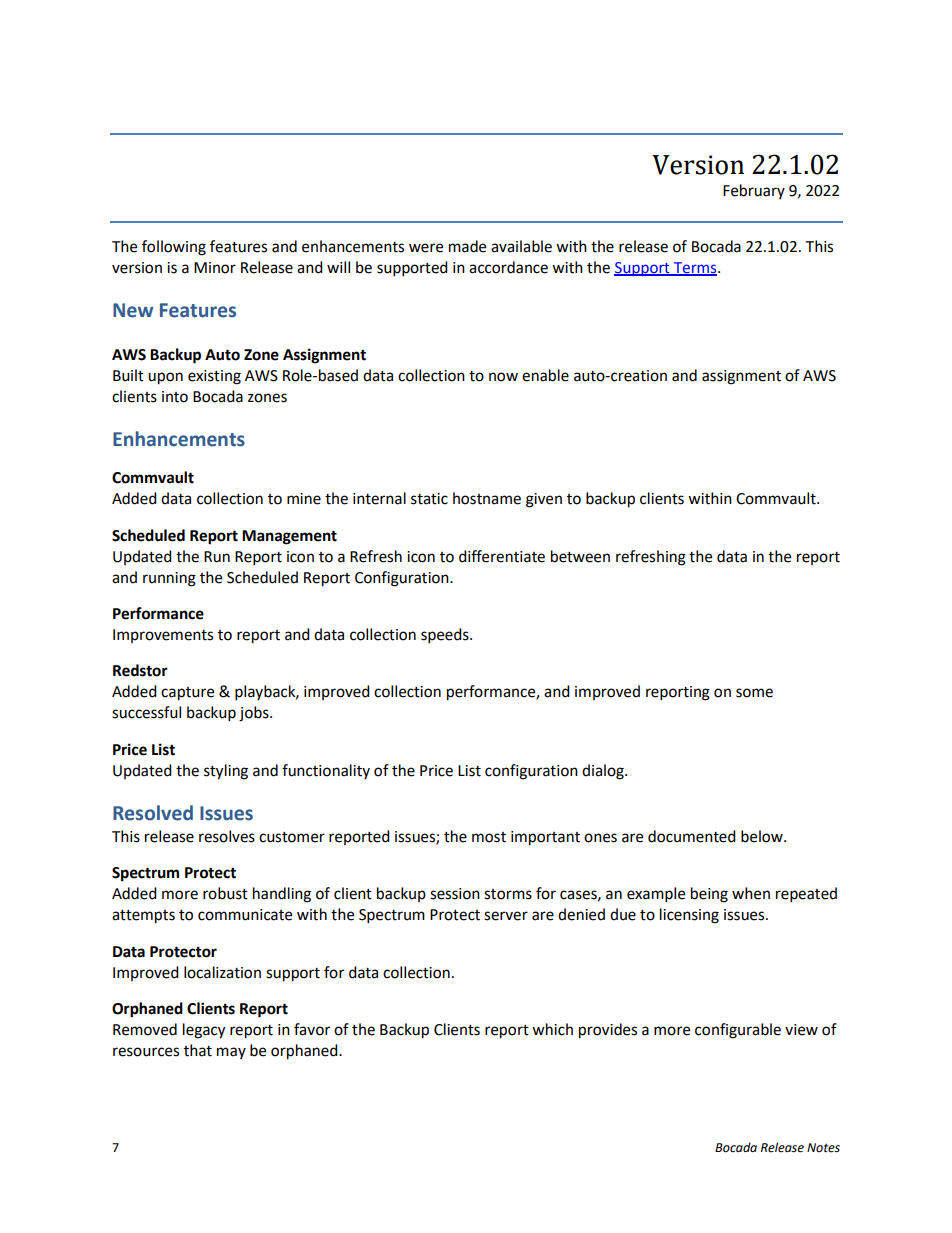 This screenshot has height=1233, width=952. Describe the element at coordinates (489, 837) in the screenshot. I see `most` at that location.
